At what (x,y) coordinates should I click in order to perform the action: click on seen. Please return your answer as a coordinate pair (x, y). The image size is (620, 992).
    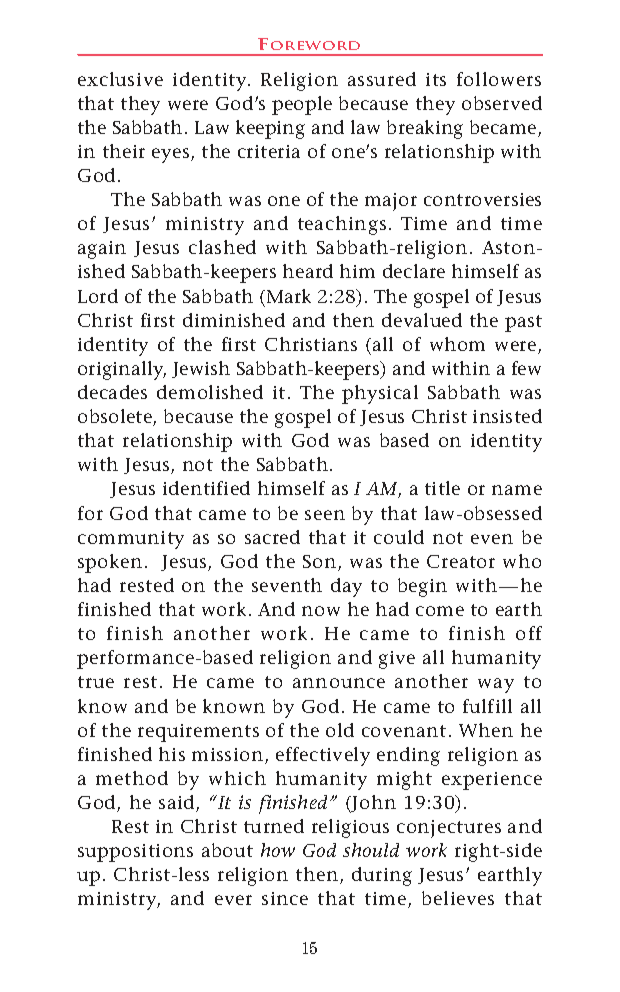
    Looking at the image, I should click on (325, 515).
